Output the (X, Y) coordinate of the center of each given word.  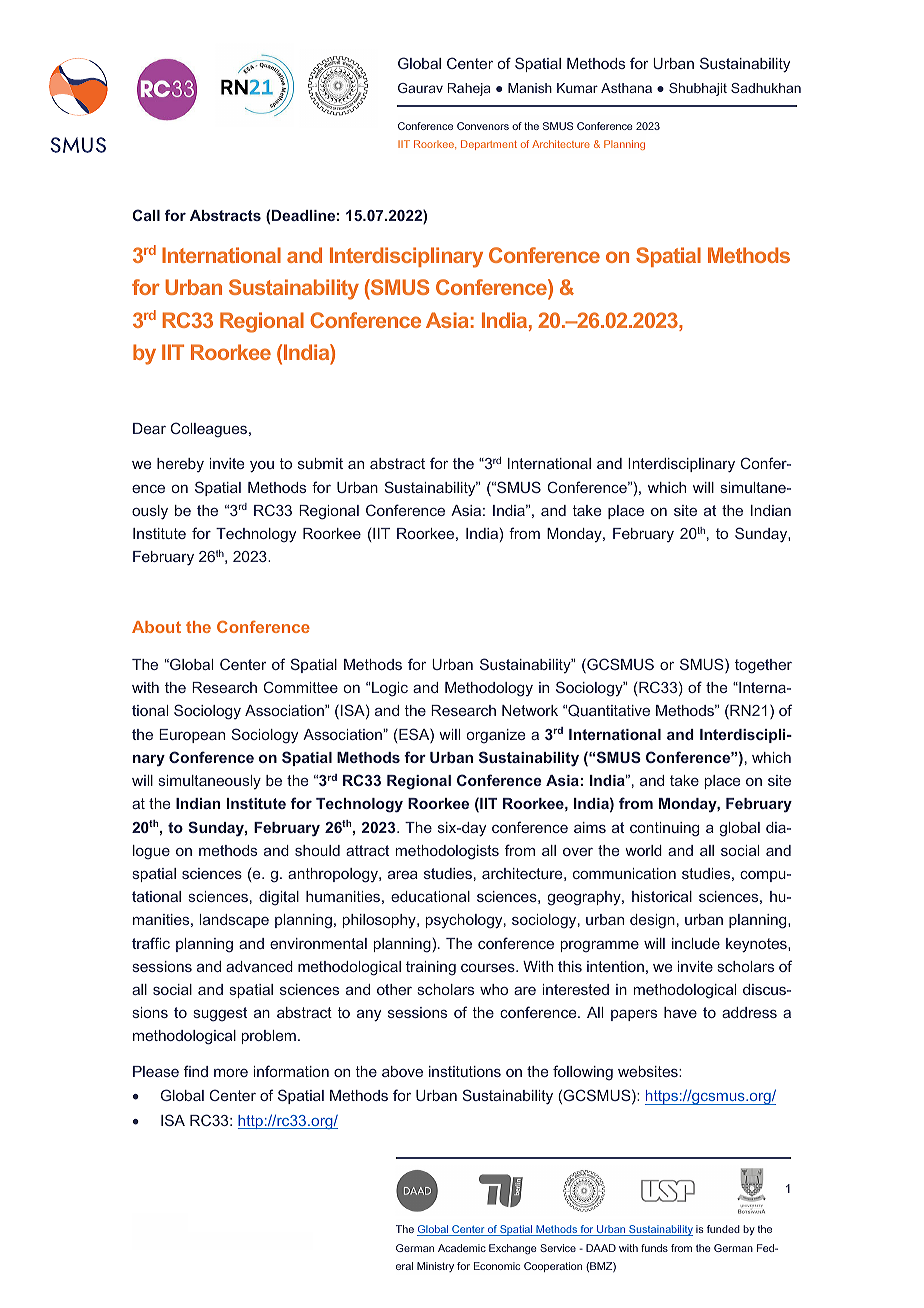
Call (146, 215)
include (696, 943)
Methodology (489, 689)
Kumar (577, 88)
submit (320, 463)
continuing (664, 829)
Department (489, 145)
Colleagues (210, 429)
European (192, 736)
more (231, 1073)
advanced (259, 966)
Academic (462, 1248)
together (763, 666)
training (431, 968)
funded (723, 1229)
